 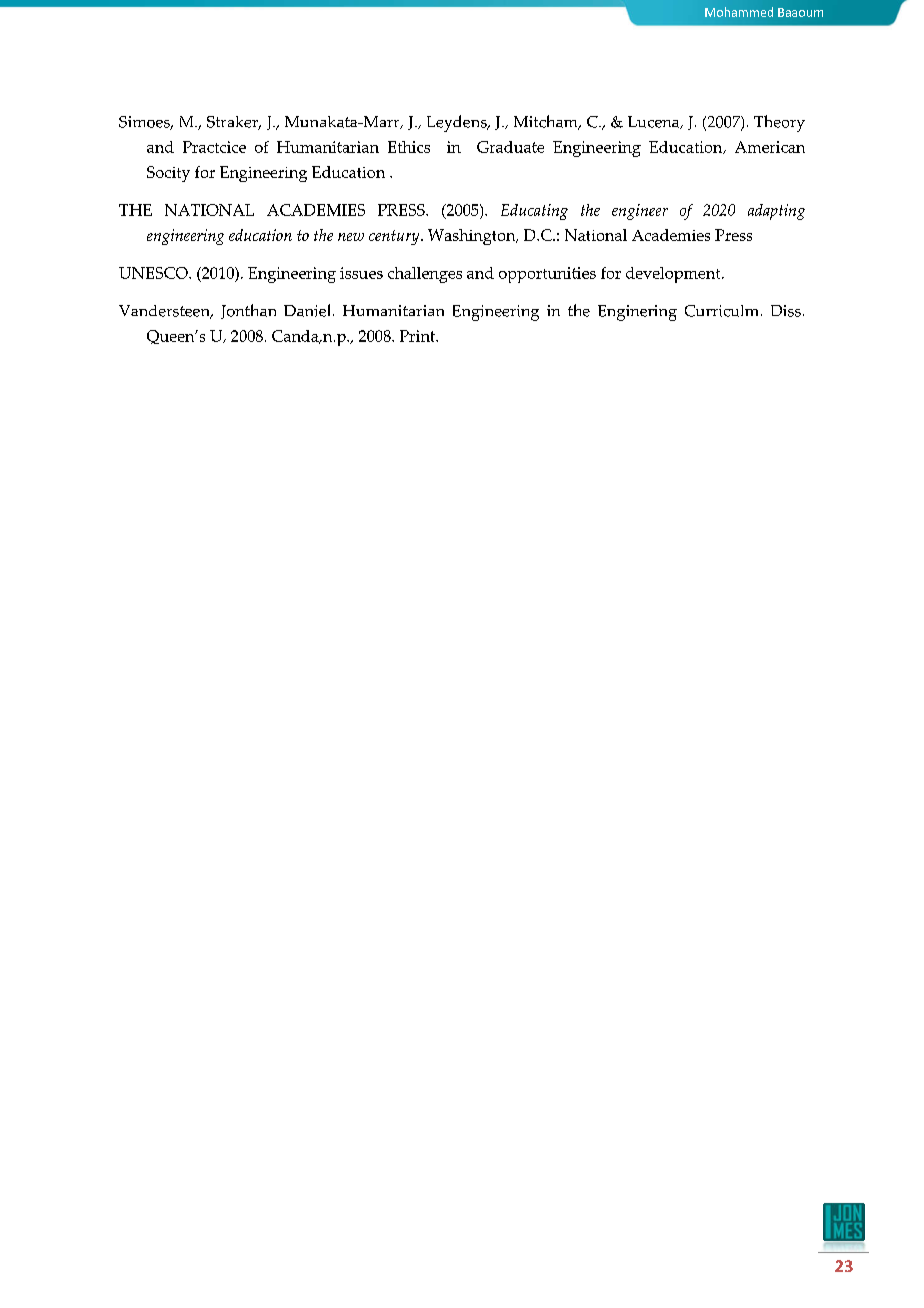 What do you see at coordinates (351, 237) in the screenshot?
I see `new` at bounding box center [351, 237].
